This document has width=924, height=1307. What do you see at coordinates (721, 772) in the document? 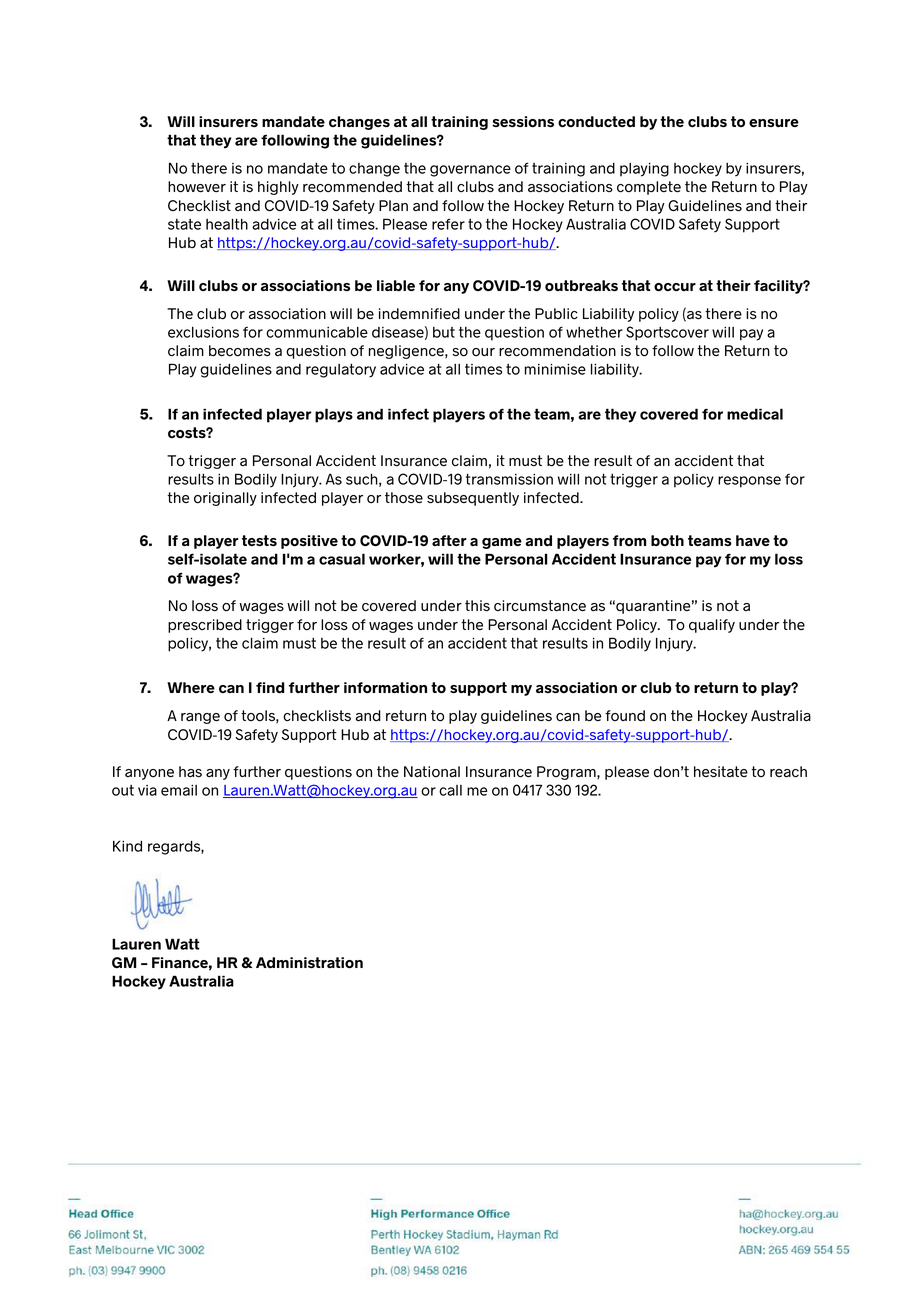
I see `hesitate` at bounding box center [721, 772].
